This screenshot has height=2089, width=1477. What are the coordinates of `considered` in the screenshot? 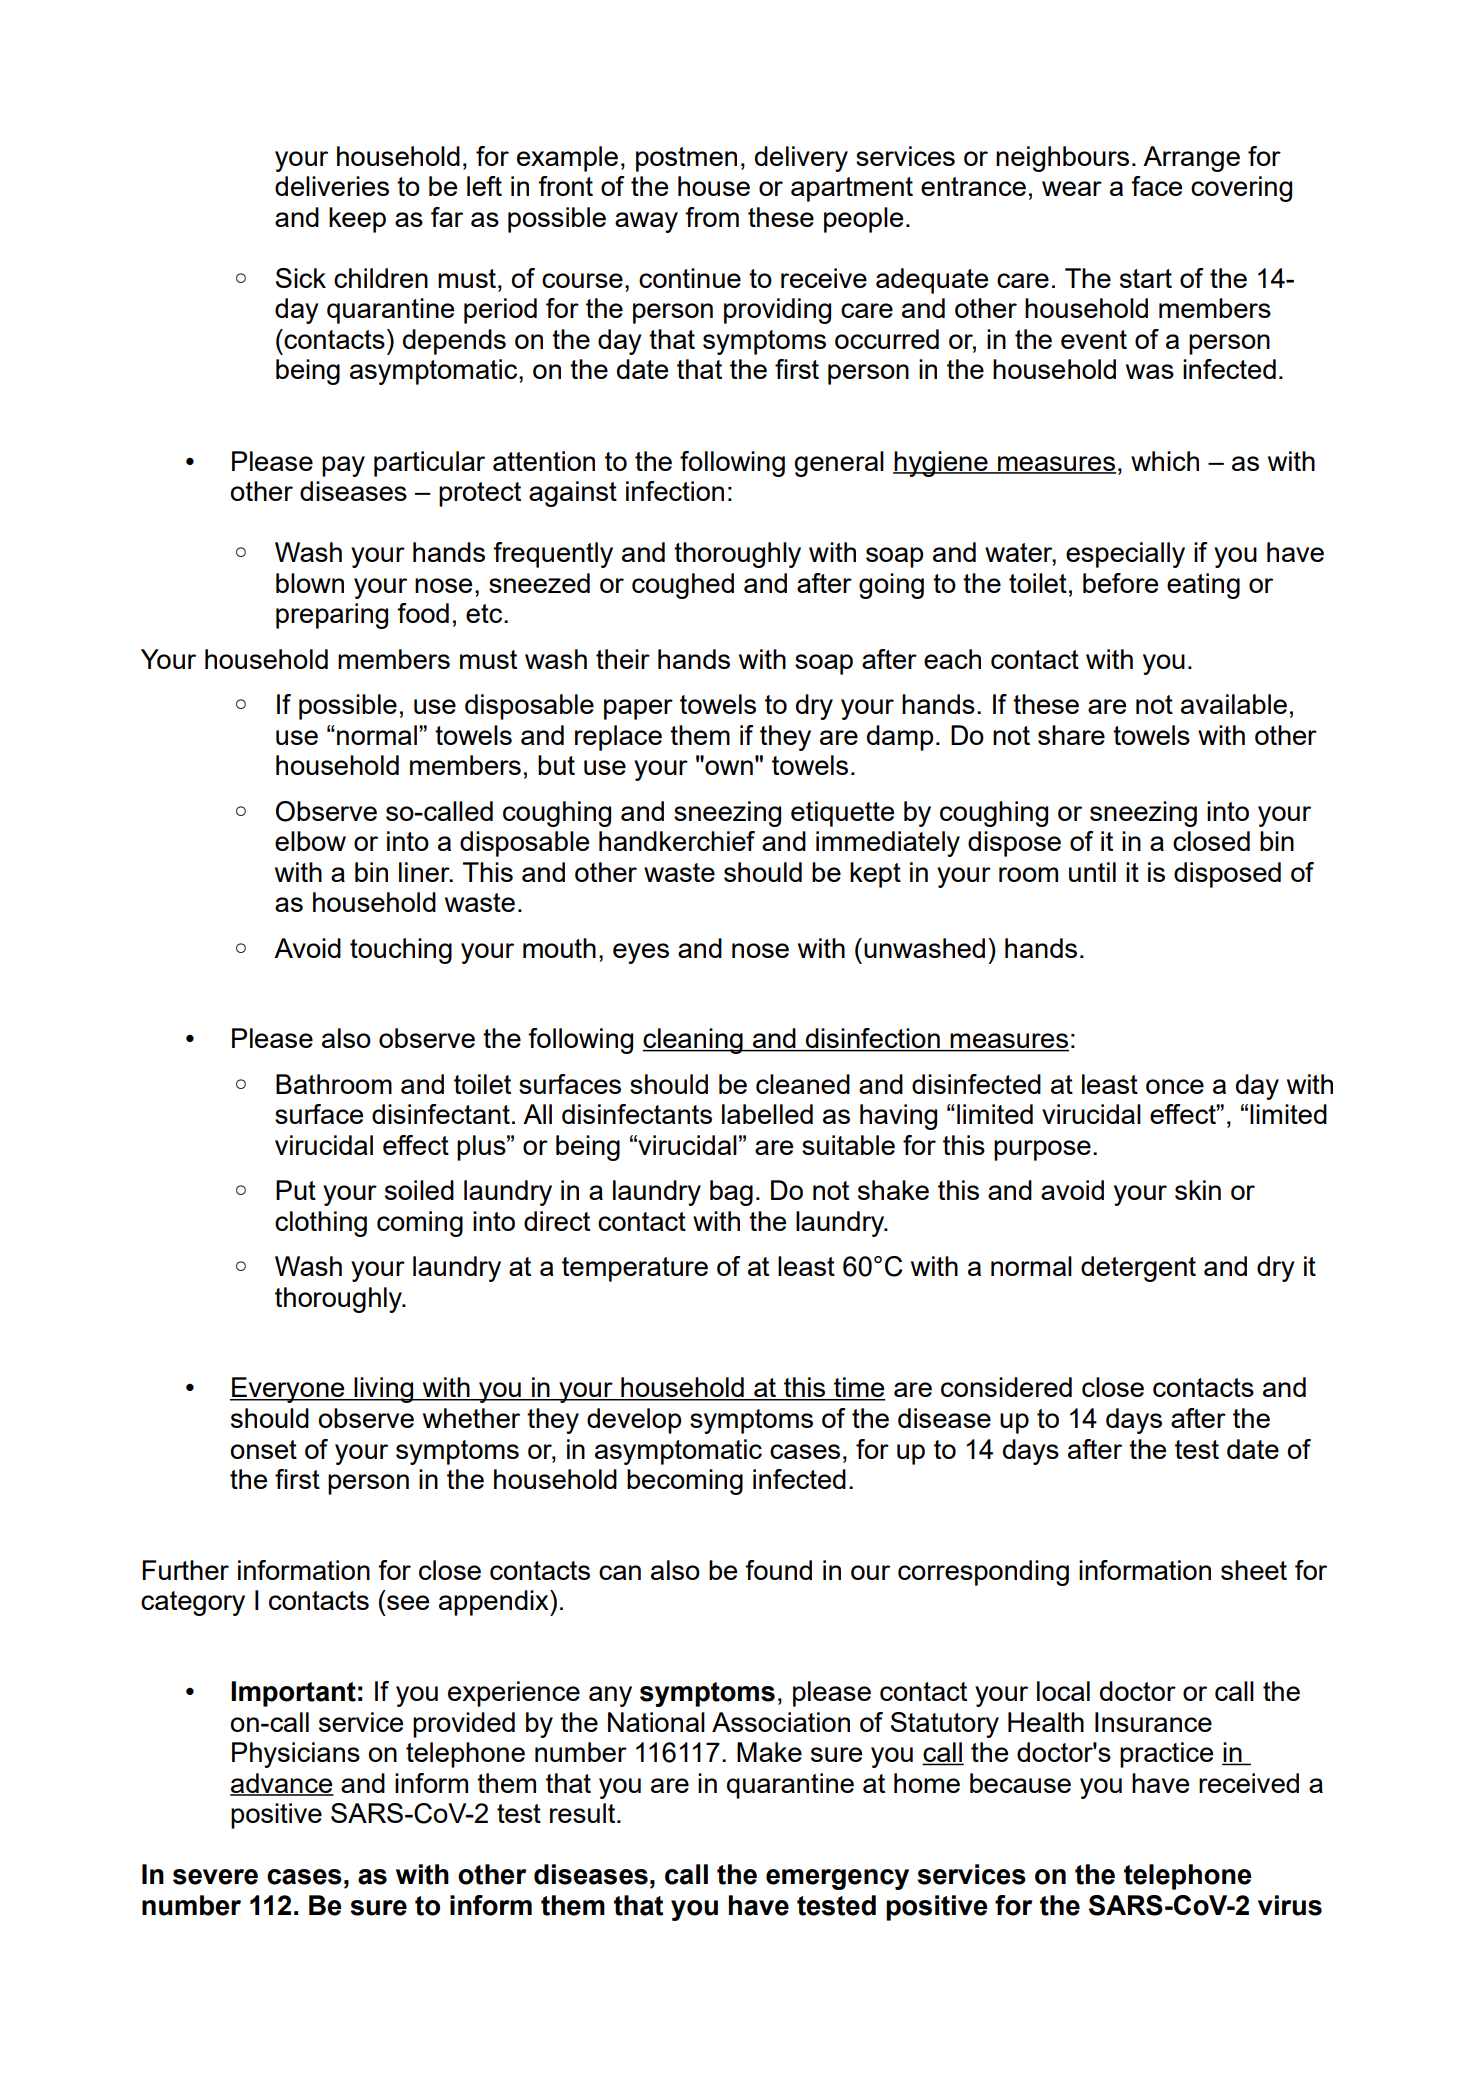 It's located at (1006, 1387).
